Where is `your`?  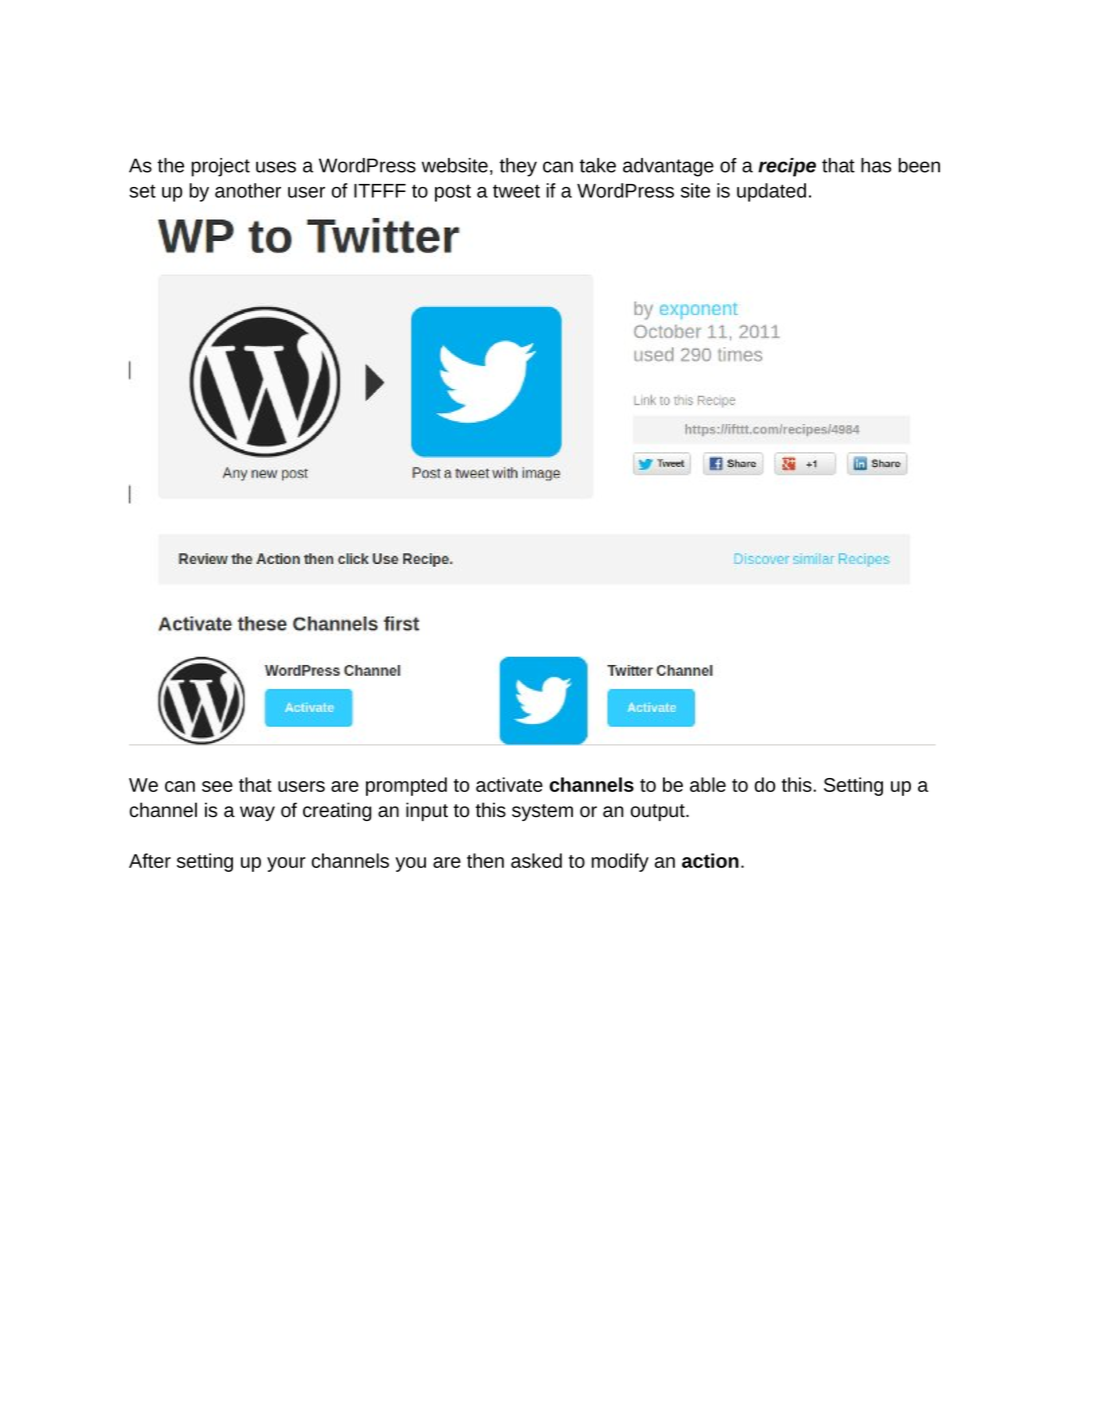 your is located at coordinates (286, 864).
